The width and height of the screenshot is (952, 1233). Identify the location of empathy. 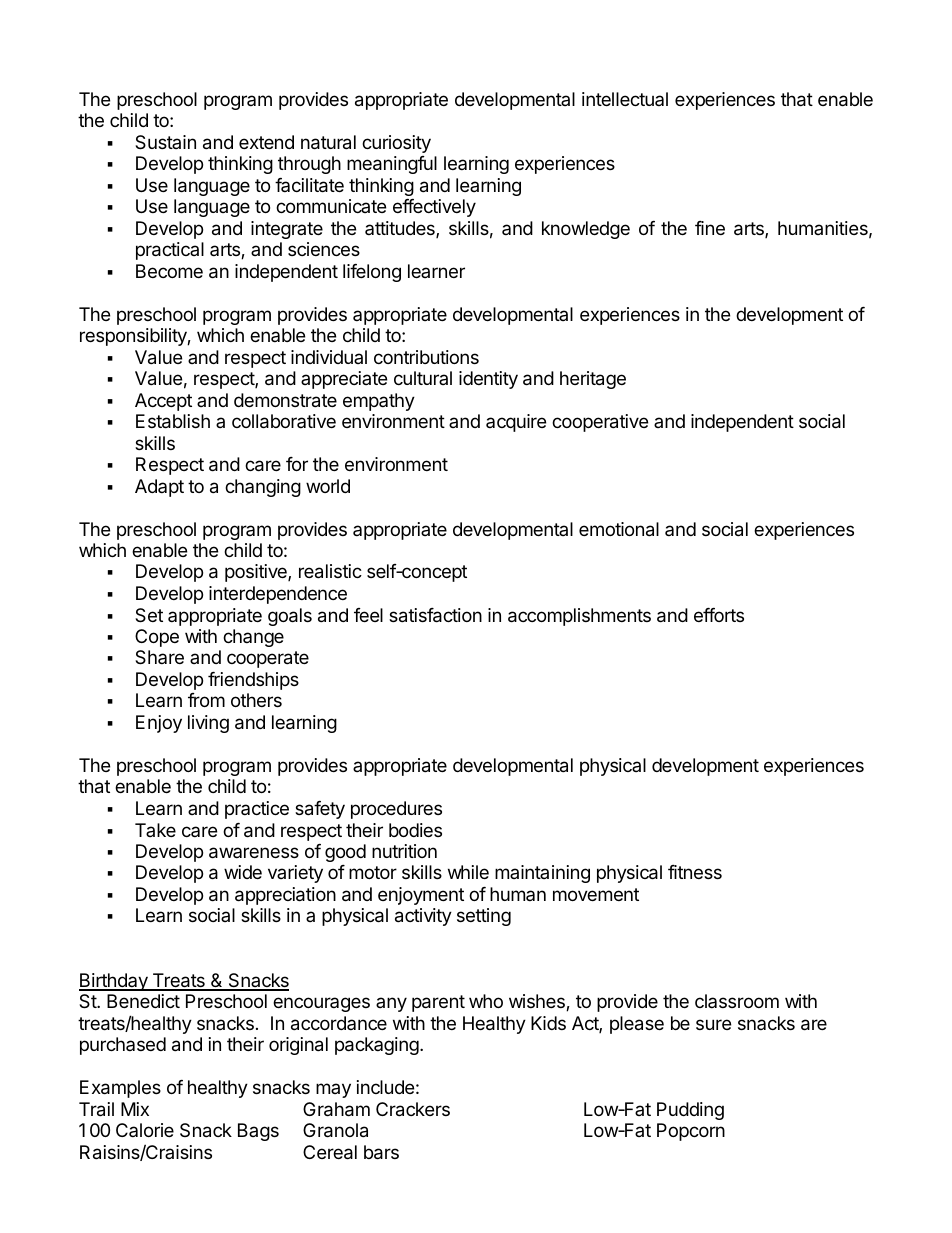
(379, 402).
